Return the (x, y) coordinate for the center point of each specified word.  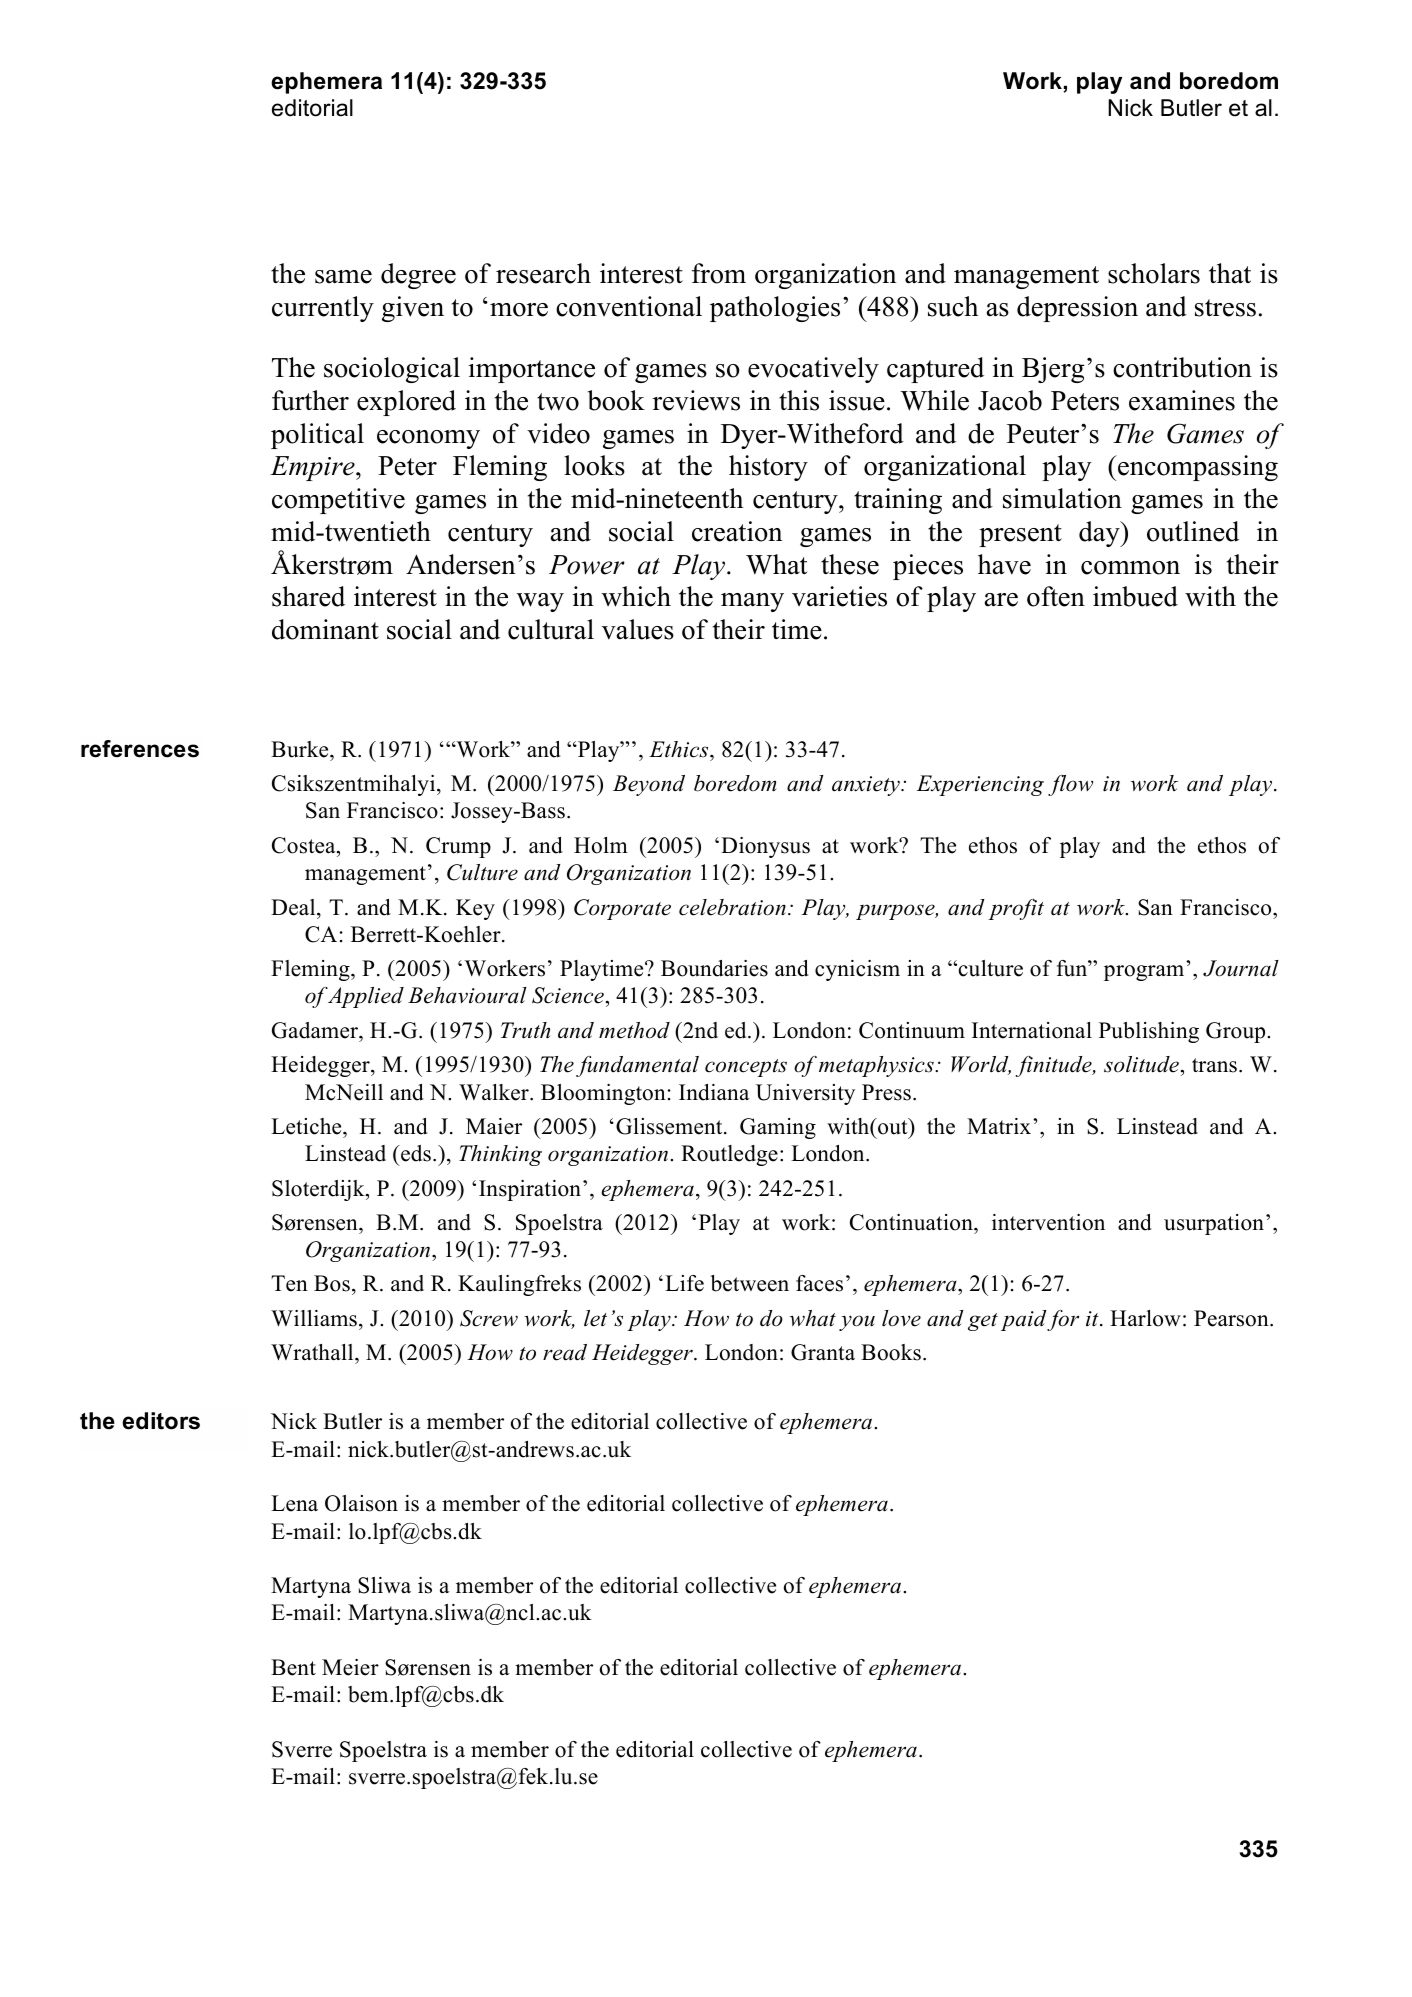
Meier (350, 1667)
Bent (293, 1667)
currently (323, 309)
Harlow (1145, 1318)
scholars (1154, 273)
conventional (629, 306)
